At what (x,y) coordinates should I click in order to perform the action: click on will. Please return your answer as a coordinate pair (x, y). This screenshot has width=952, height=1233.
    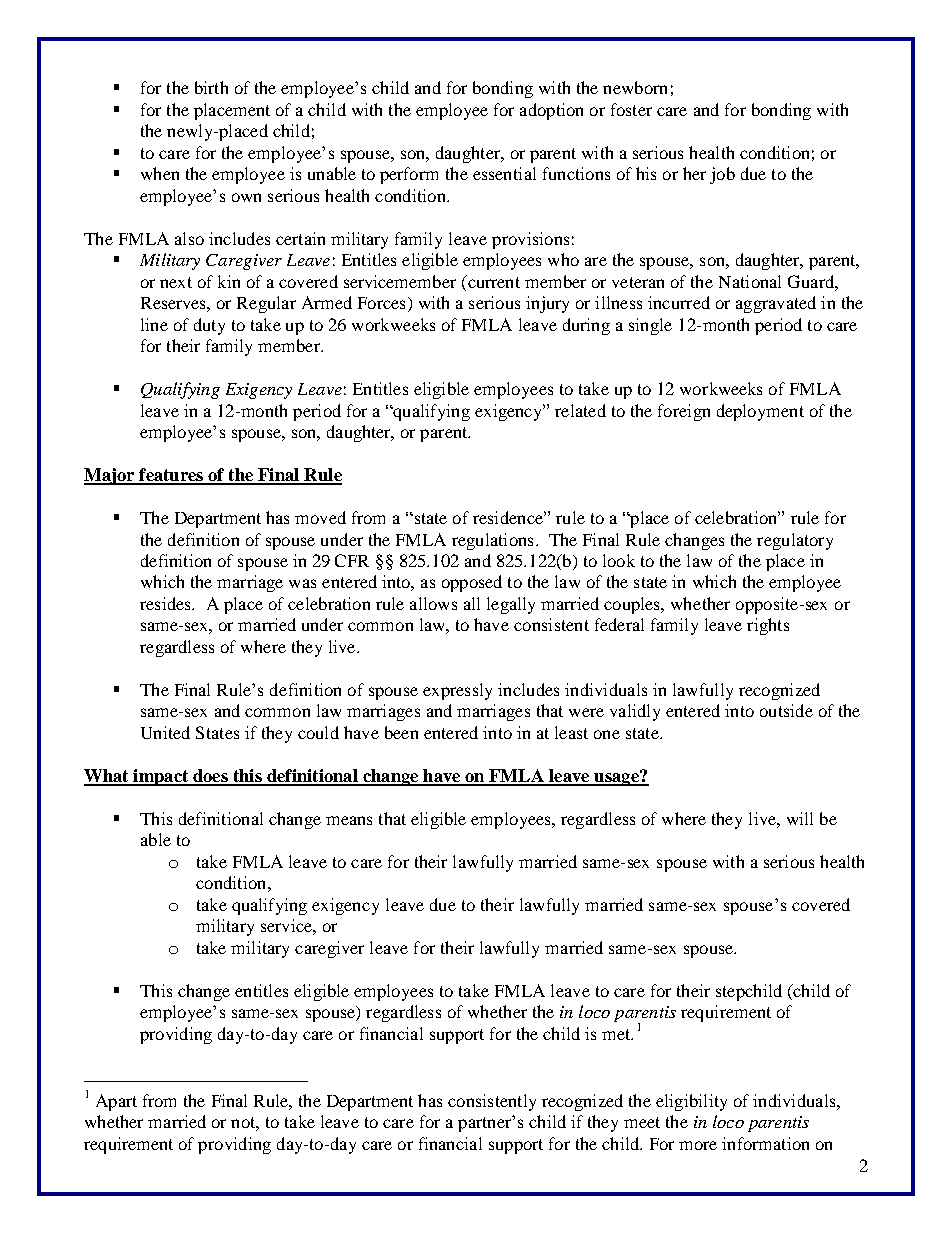
    Looking at the image, I should click on (800, 818).
